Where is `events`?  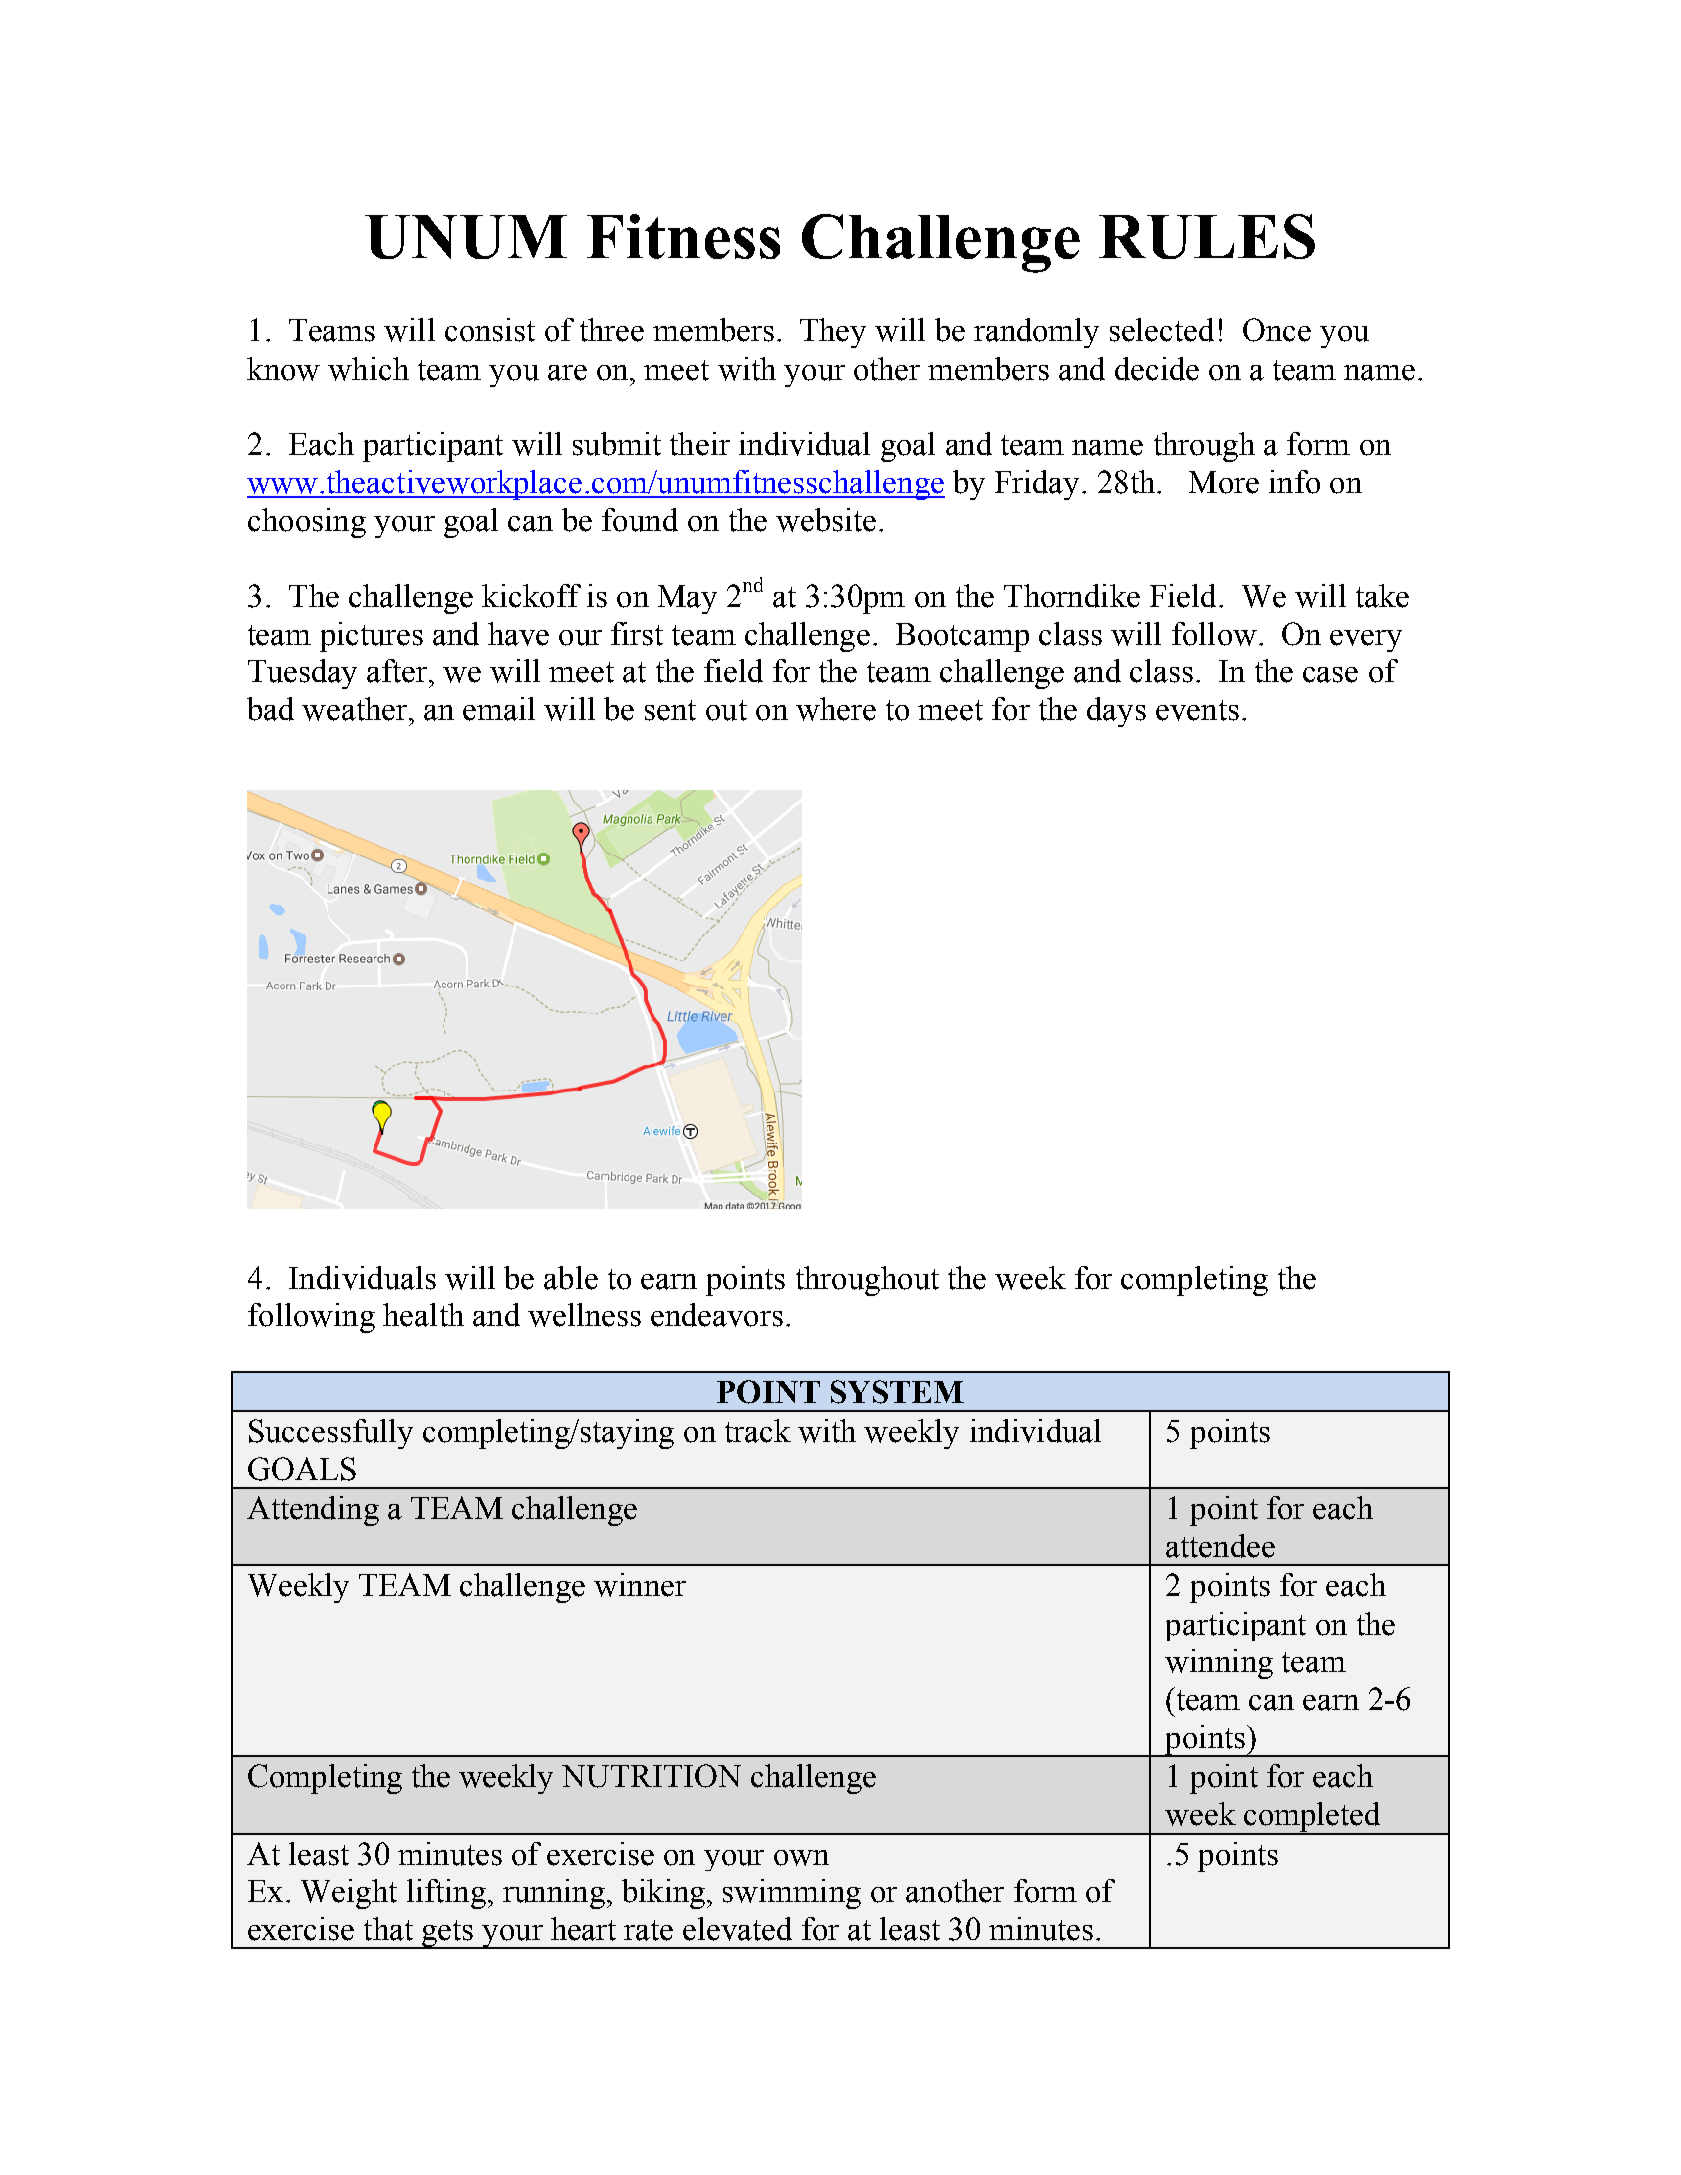 events is located at coordinates (1197, 710).
